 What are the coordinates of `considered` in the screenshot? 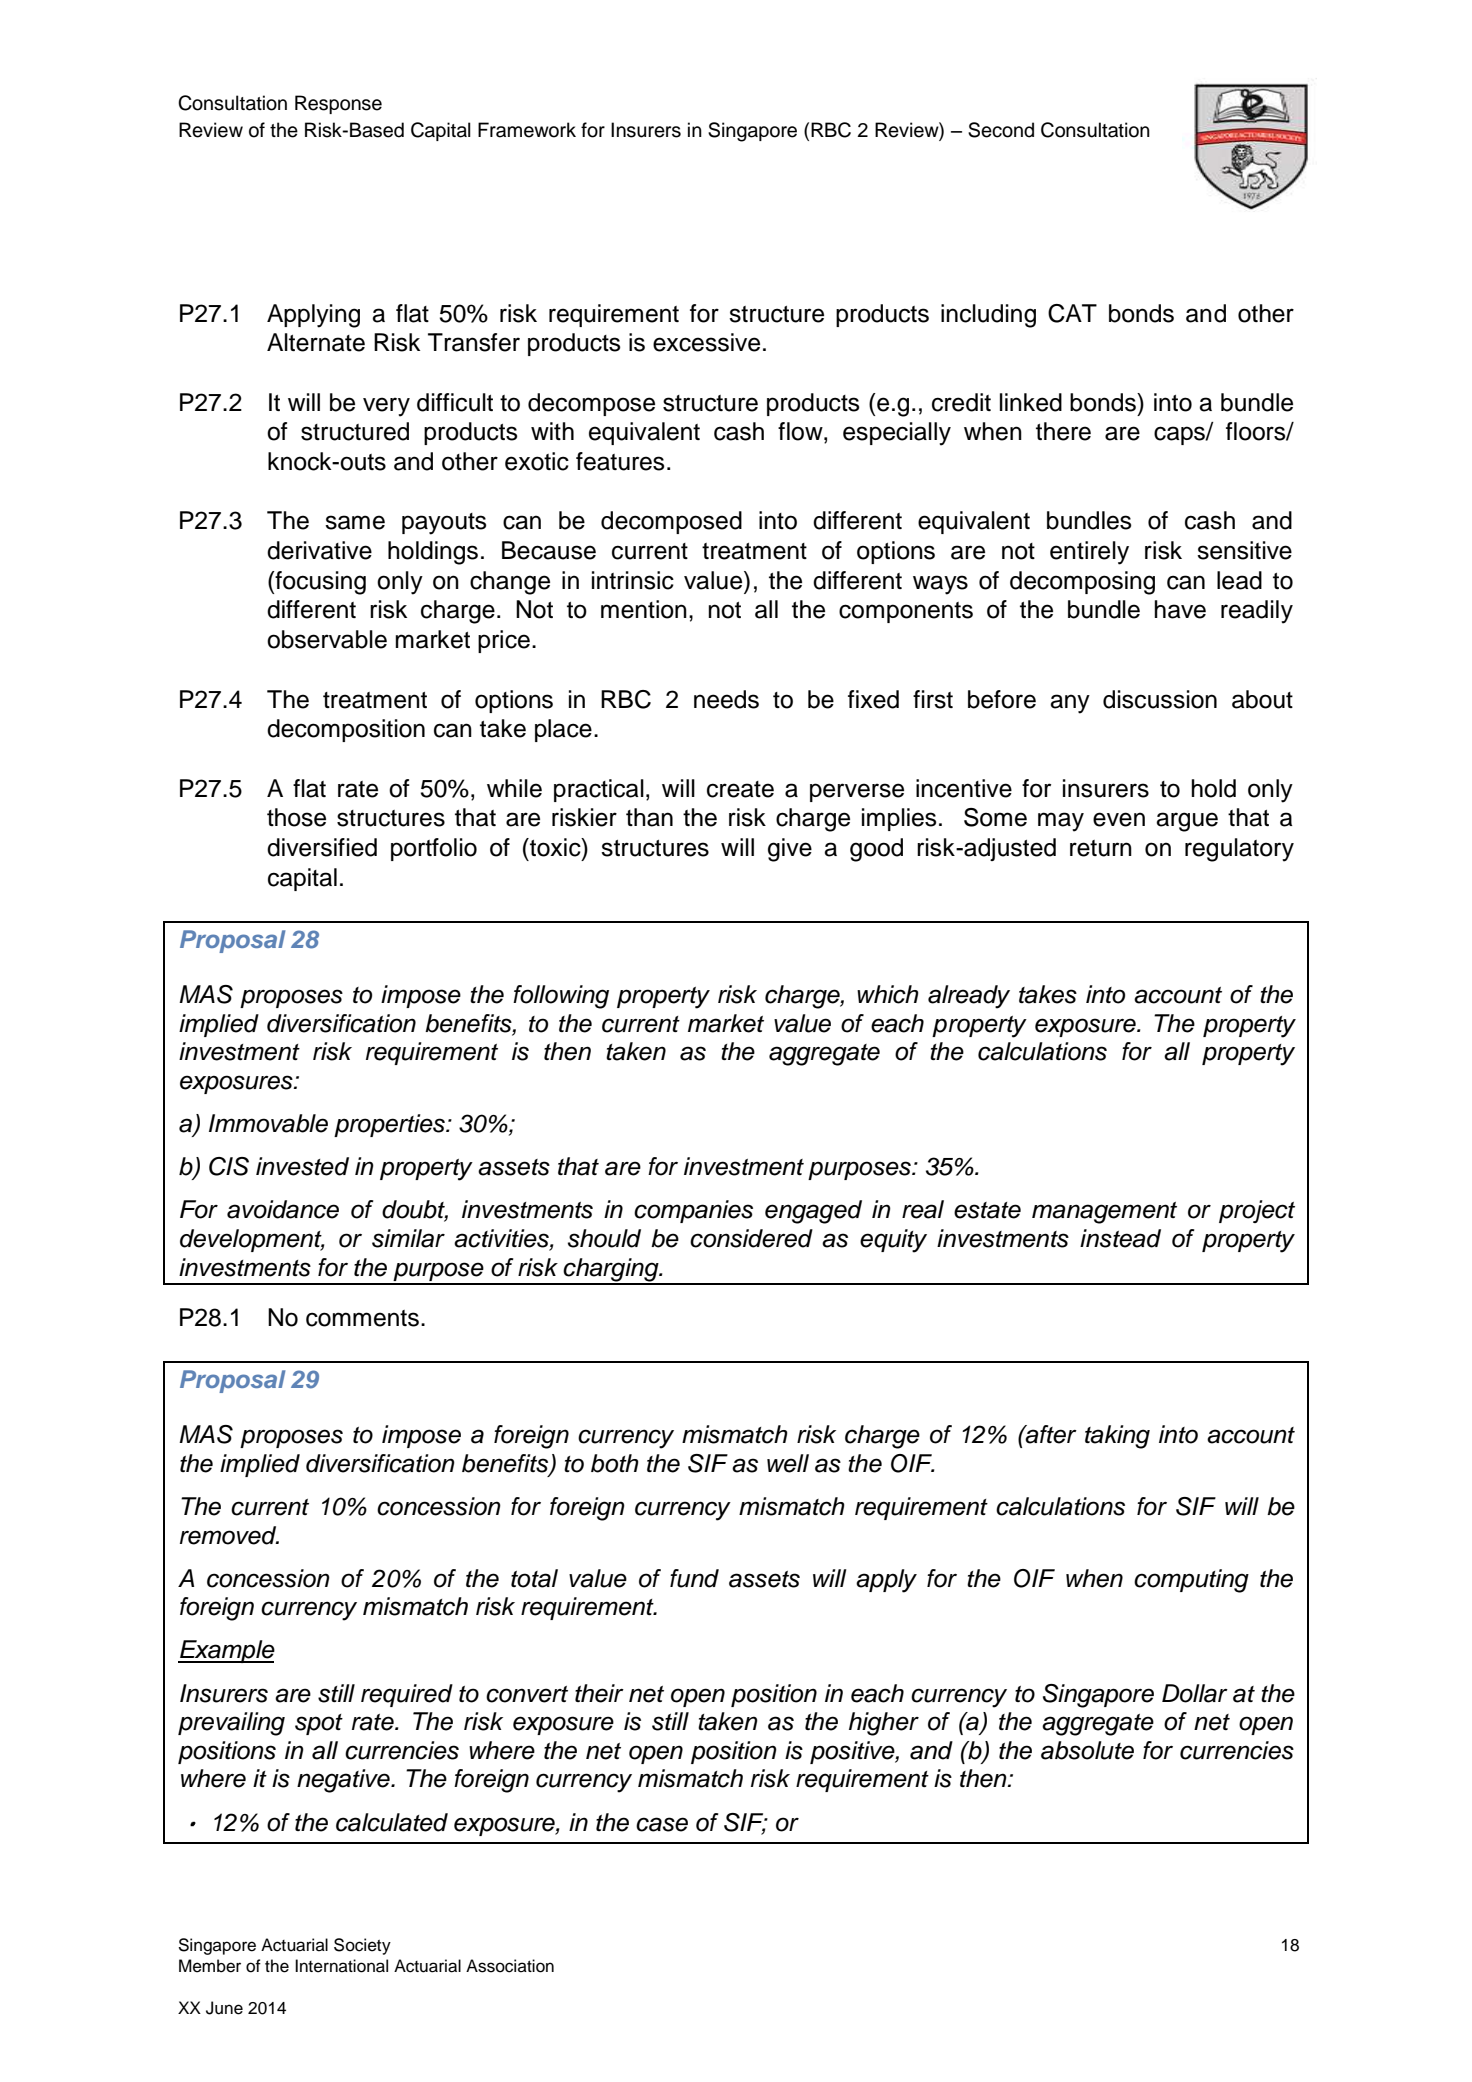 It's located at (751, 1238).
